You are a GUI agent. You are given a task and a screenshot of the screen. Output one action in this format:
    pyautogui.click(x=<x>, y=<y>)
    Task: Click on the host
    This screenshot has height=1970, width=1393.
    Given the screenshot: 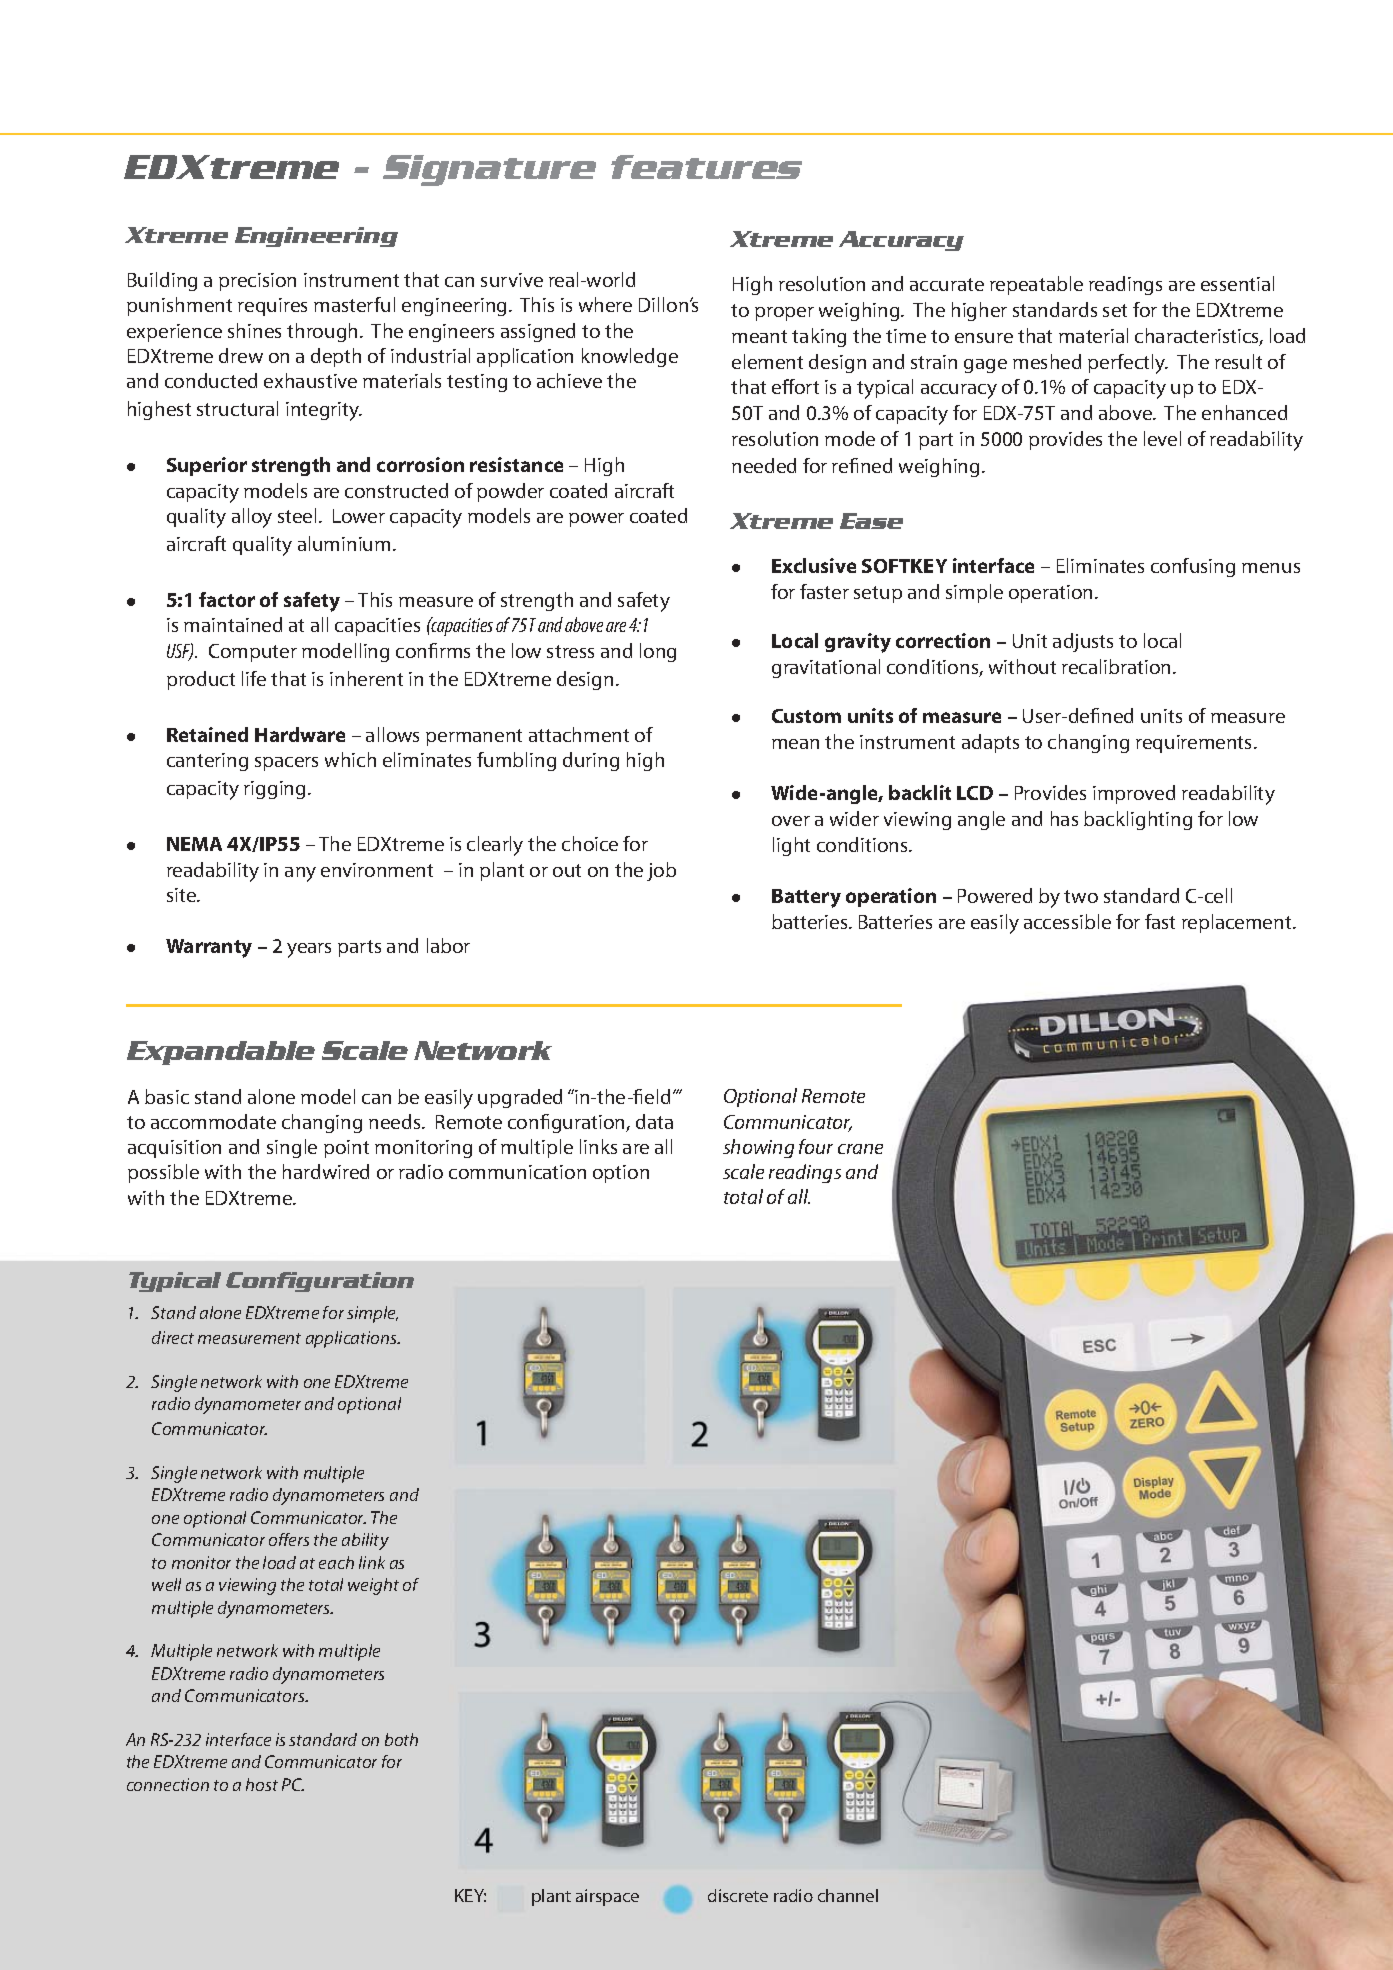 What is the action you would take?
    pyautogui.click(x=262, y=1784)
